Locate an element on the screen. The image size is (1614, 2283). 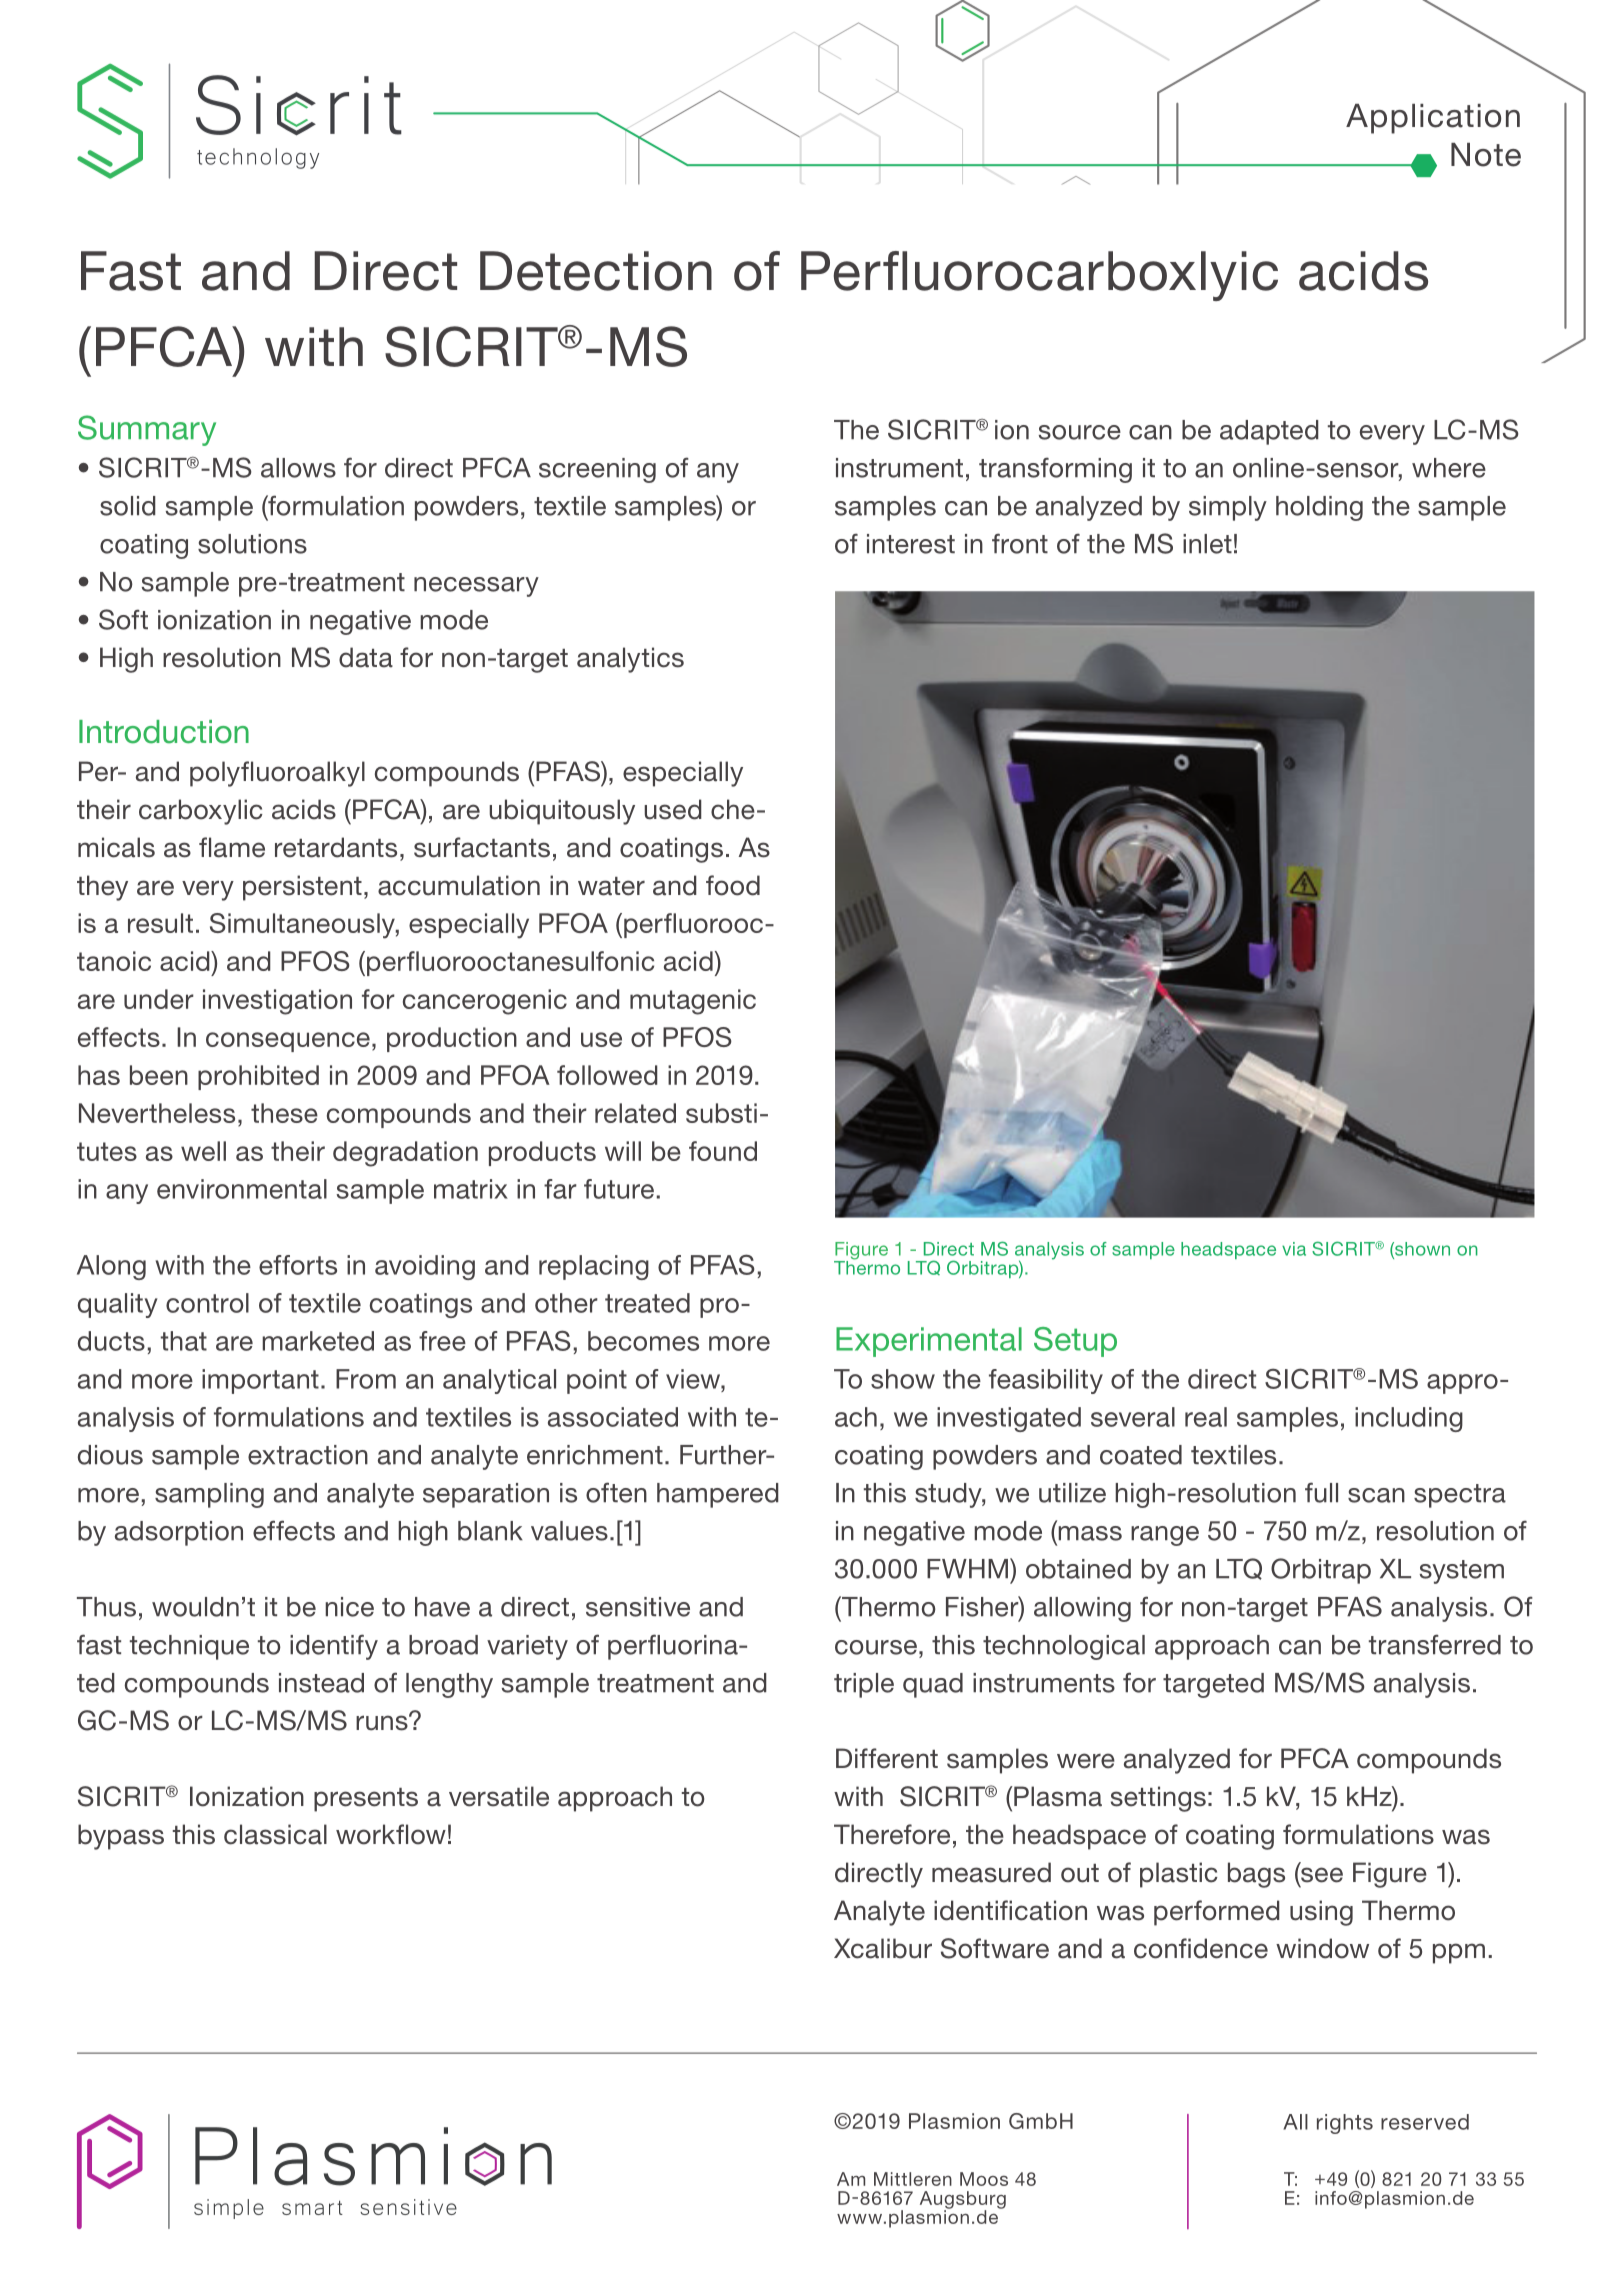
solutions is located at coordinates (252, 544).
